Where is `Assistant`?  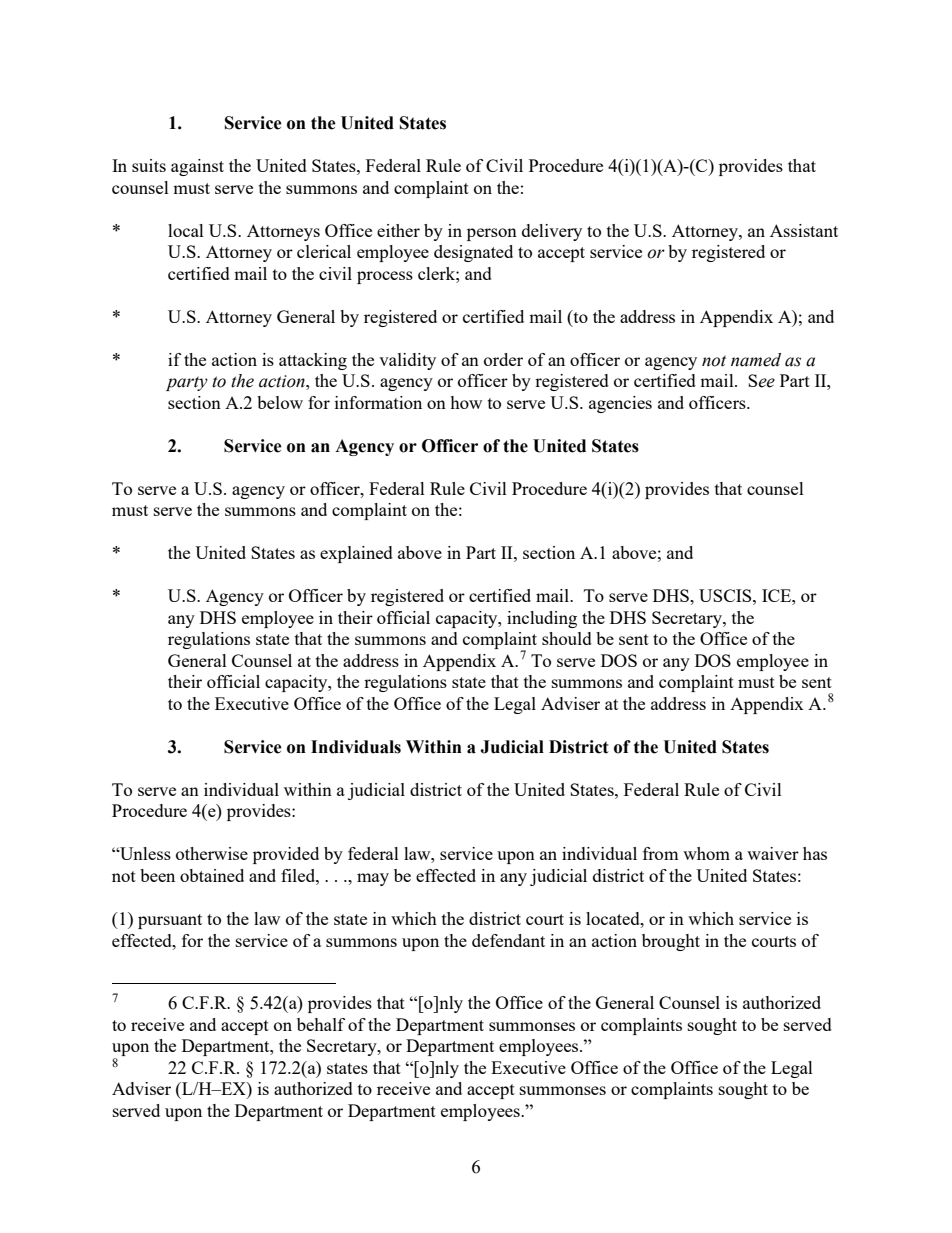
Assistant is located at coordinates (804, 230).
